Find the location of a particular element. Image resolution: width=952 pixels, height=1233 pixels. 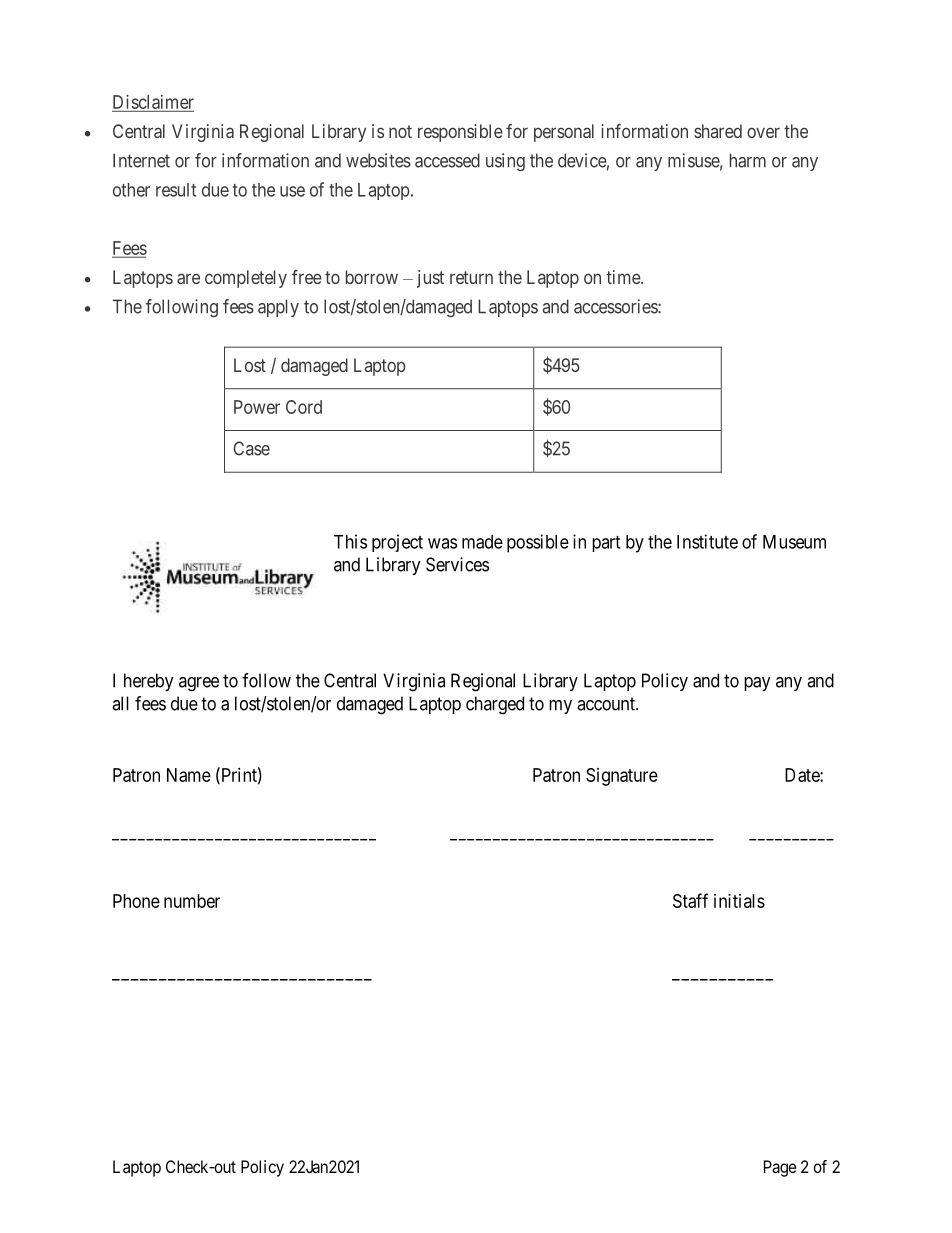

Phone is located at coordinates (136, 901).
